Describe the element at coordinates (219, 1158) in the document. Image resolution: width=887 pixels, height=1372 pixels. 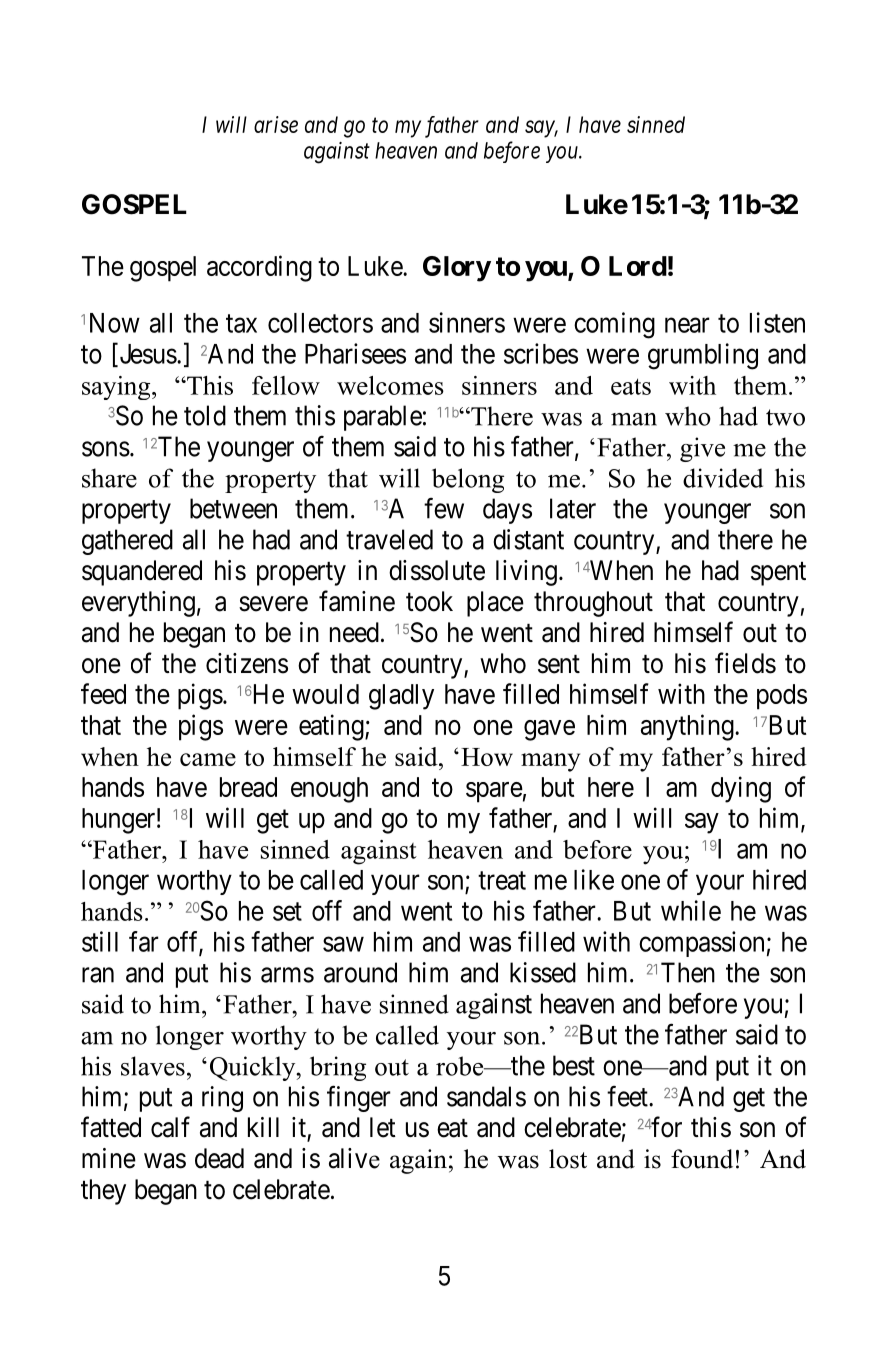
I see `dead` at that location.
